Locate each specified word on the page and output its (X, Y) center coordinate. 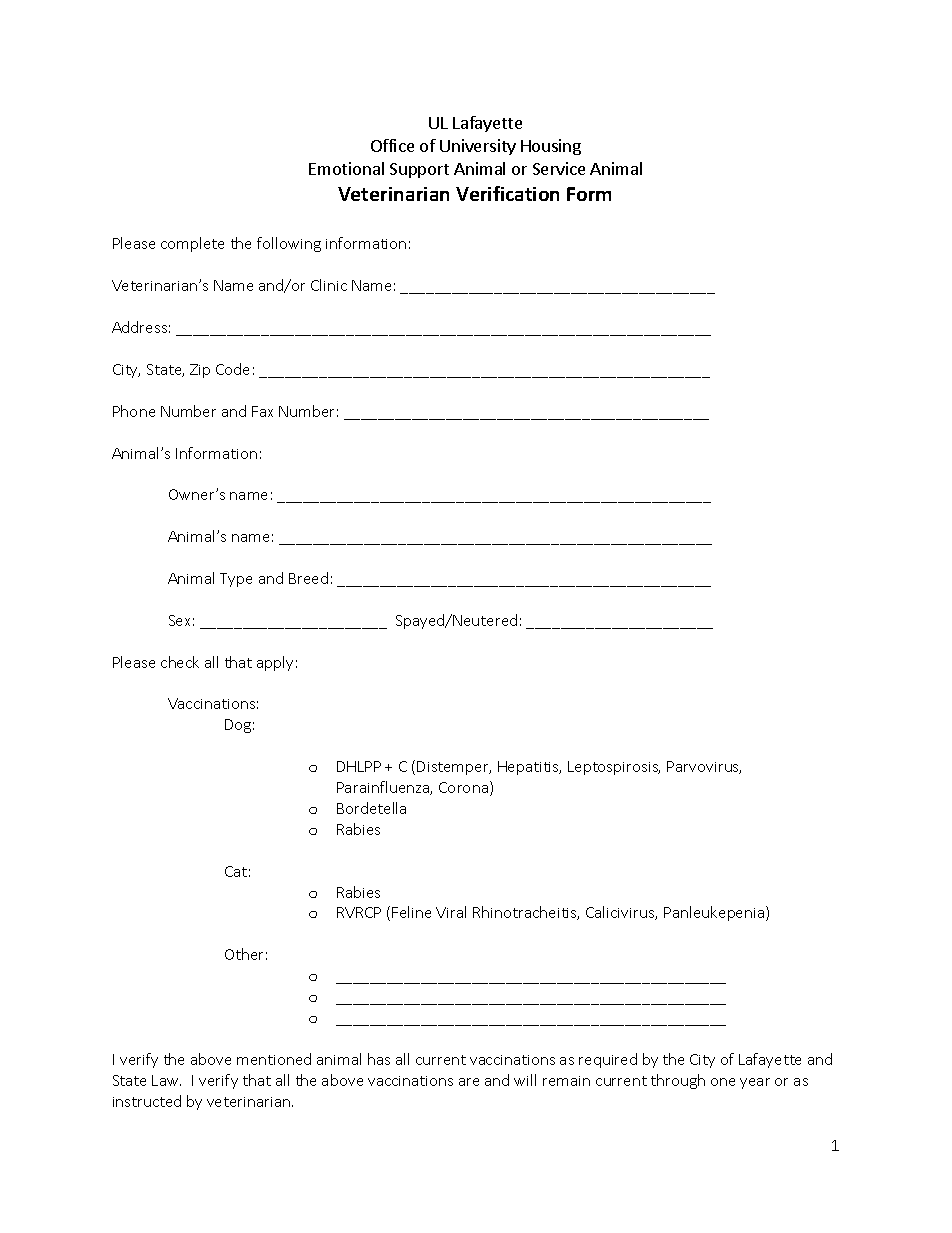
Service (559, 168)
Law (166, 1080)
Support (419, 170)
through (678, 1081)
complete (192, 244)
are (469, 1082)
